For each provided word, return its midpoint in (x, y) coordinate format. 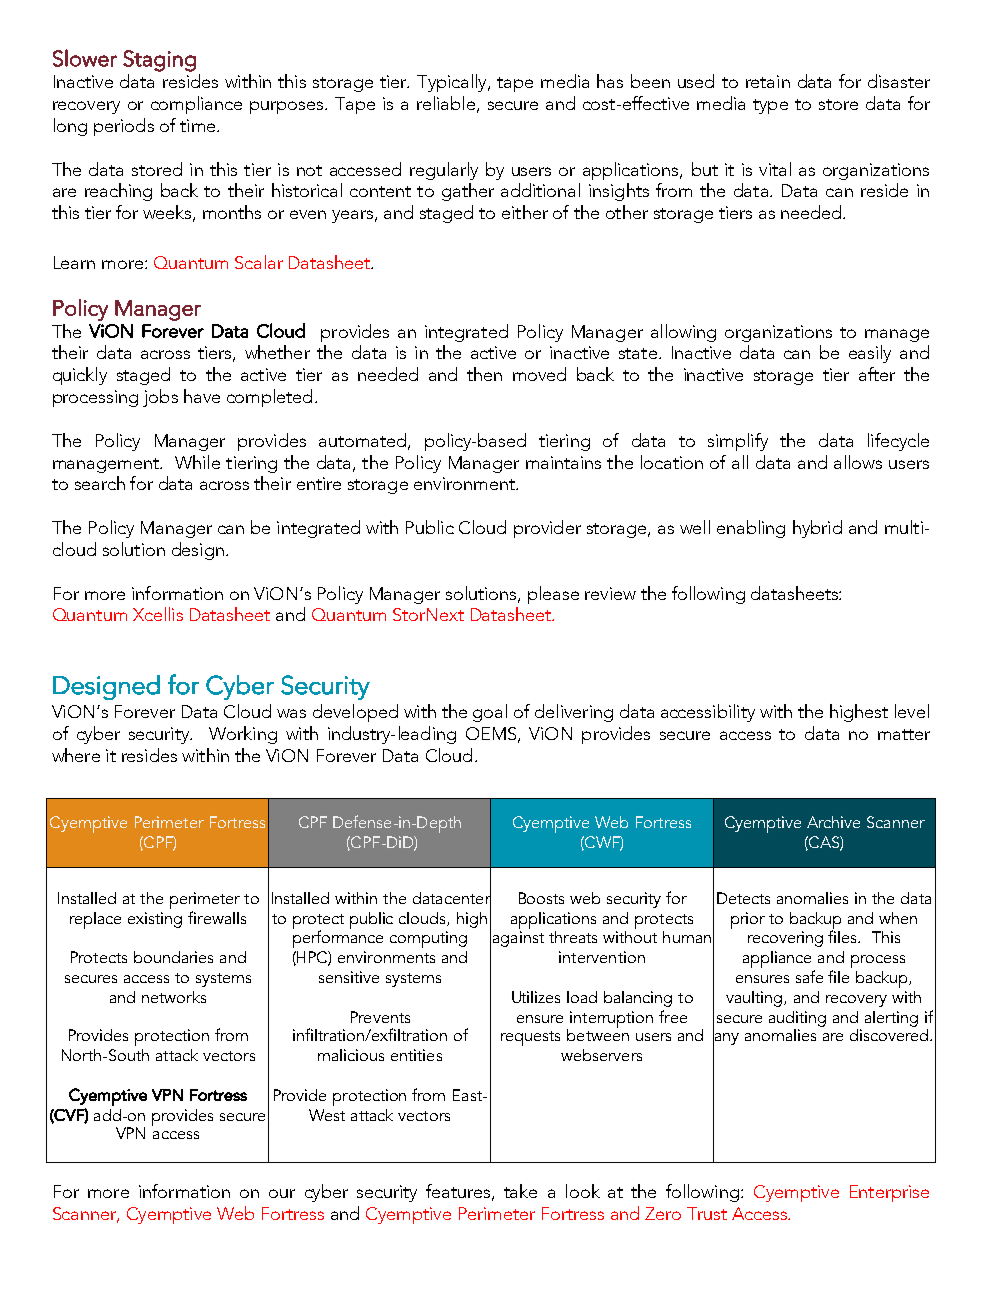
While (197, 462)
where (76, 755)
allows (858, 462)
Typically (453, 83)
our (282, 1193)
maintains (563, 462)
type (770, 106)
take (520, 1191)
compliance (196, 105)
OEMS (491, 733)
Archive (833, 822)
